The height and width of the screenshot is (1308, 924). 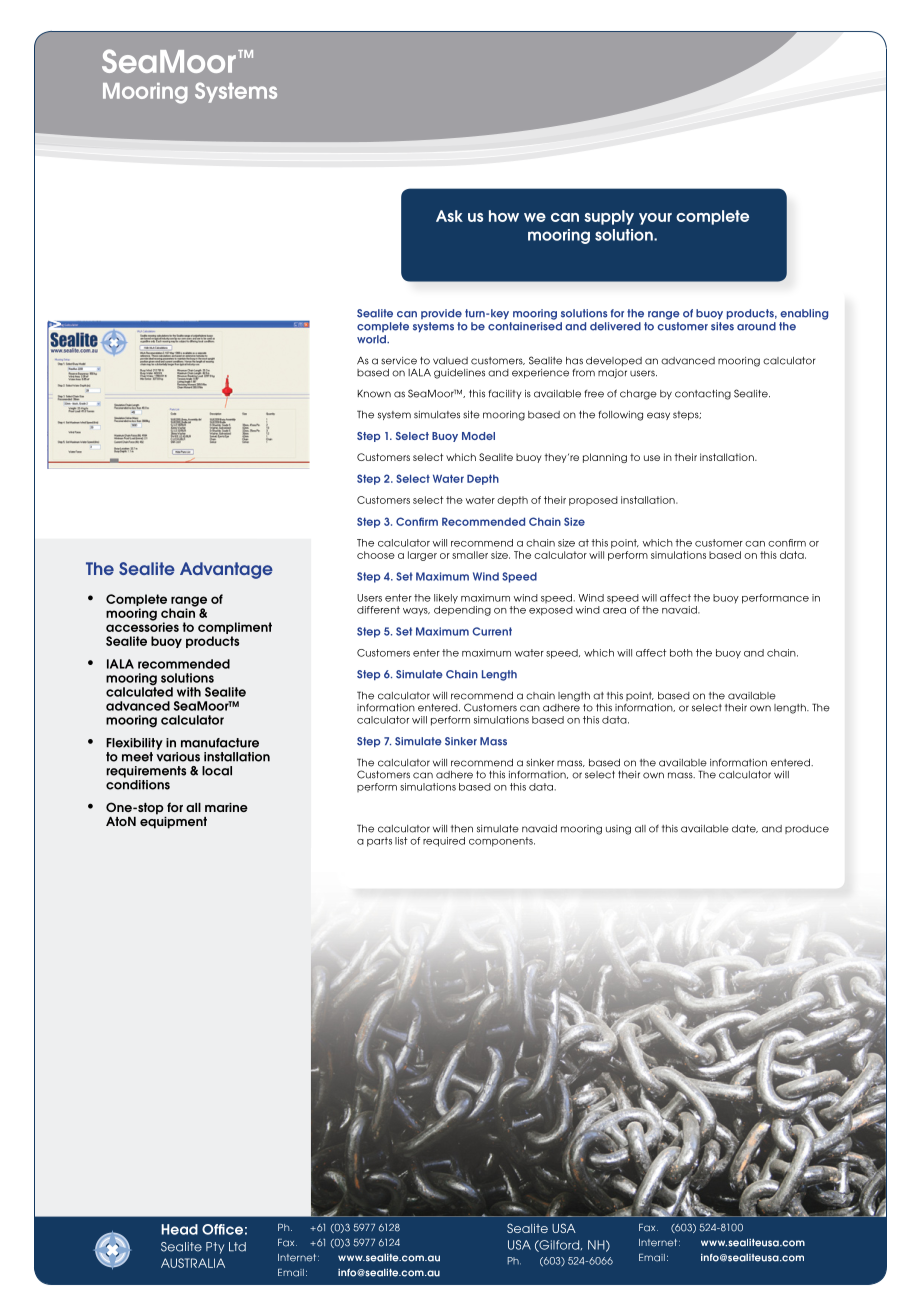 What do you see at coordinates (173, 821) in the screenshot?
I see `equipment` at bounding box center [173, 821].
